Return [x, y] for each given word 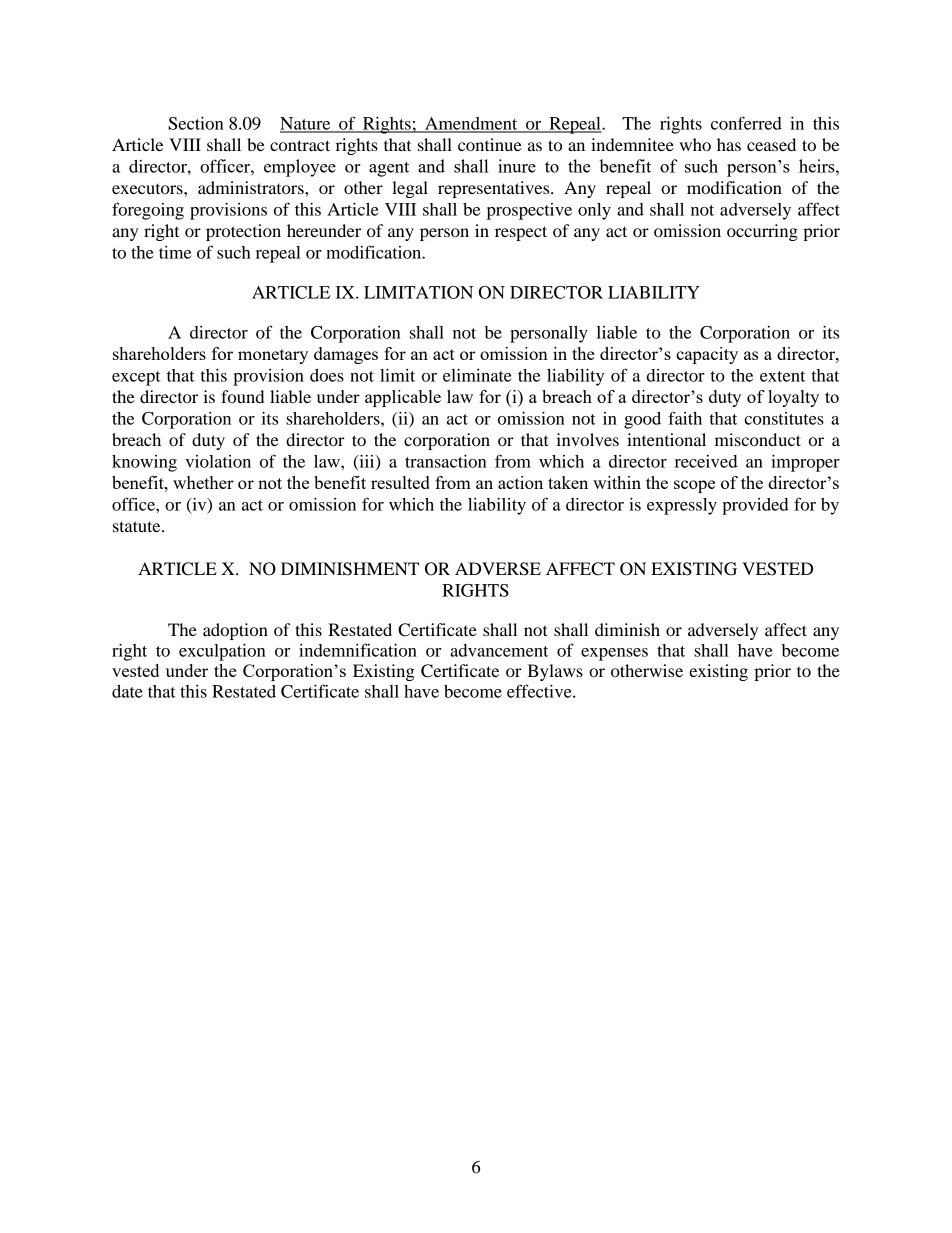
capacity [707, 355]
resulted [400, 482]
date [127, 691]
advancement [499, 650]
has [729, 144]
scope [694, 486]
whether [203, 482]
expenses [614, 654]
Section [196, 123]
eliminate [477, 375]
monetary [273, 356]
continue [490, 144]
